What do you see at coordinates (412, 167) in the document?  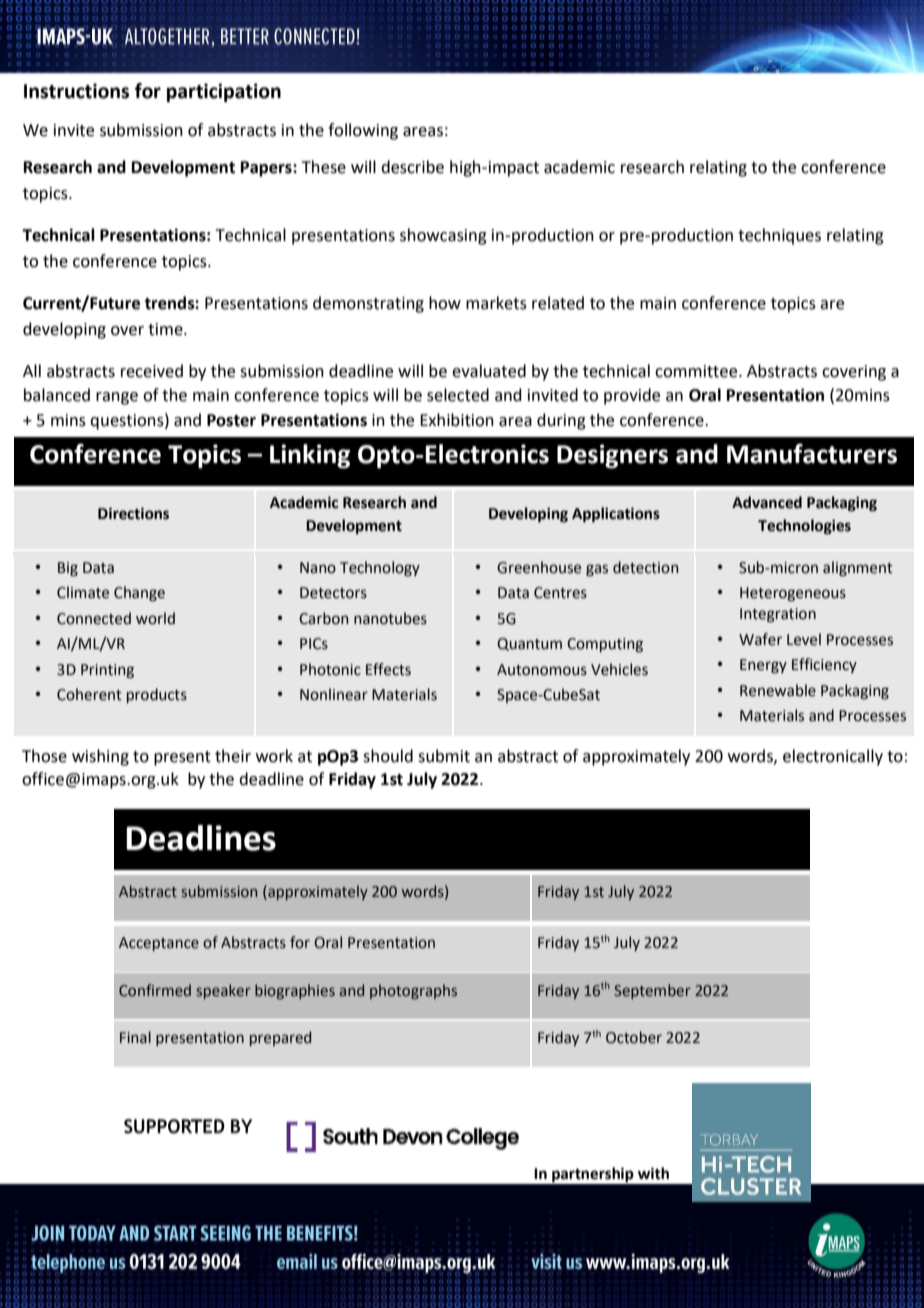 I see `describe` at bounding box center [412, 167].
